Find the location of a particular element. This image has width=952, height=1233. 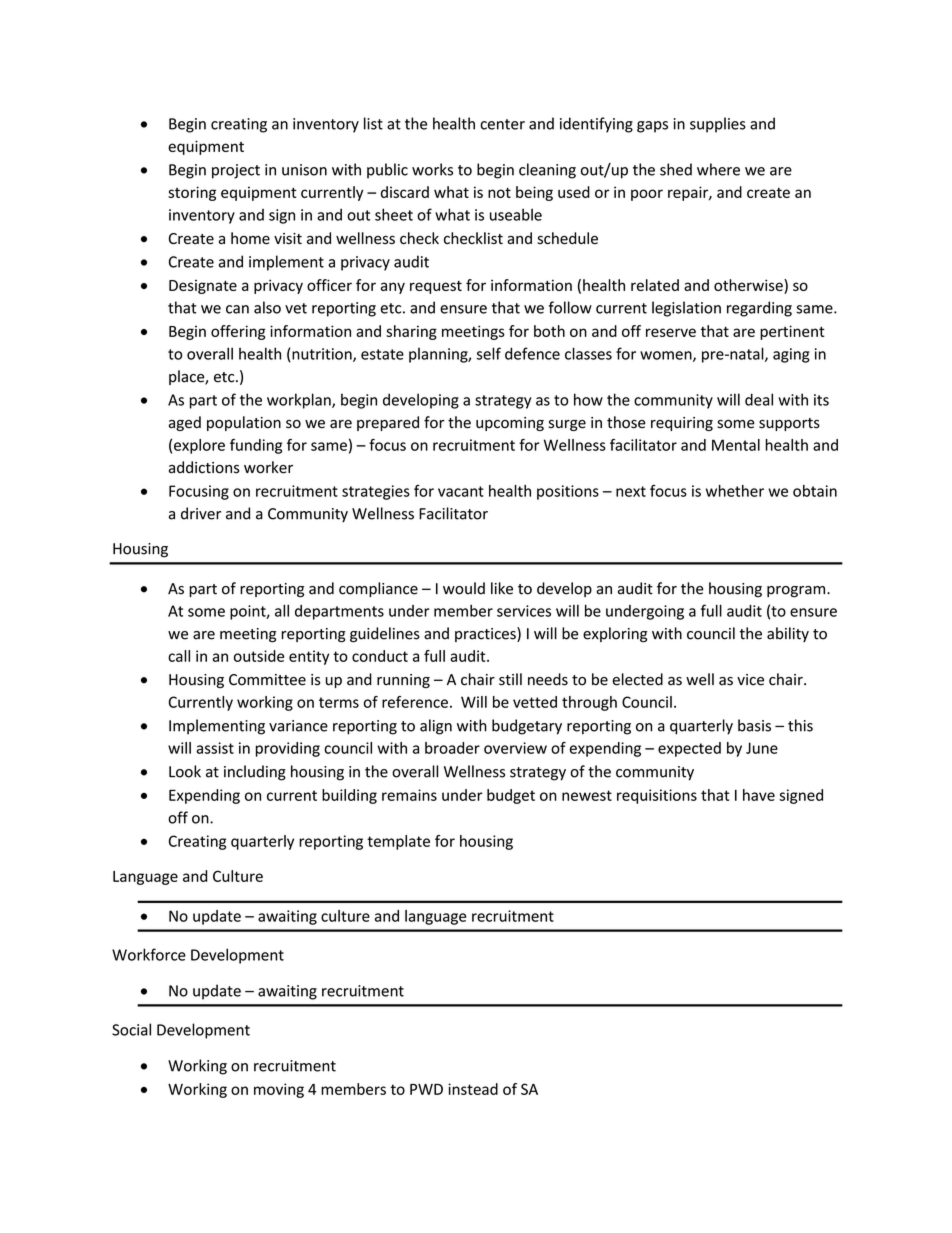

where is located at coordinates (718, 169).
